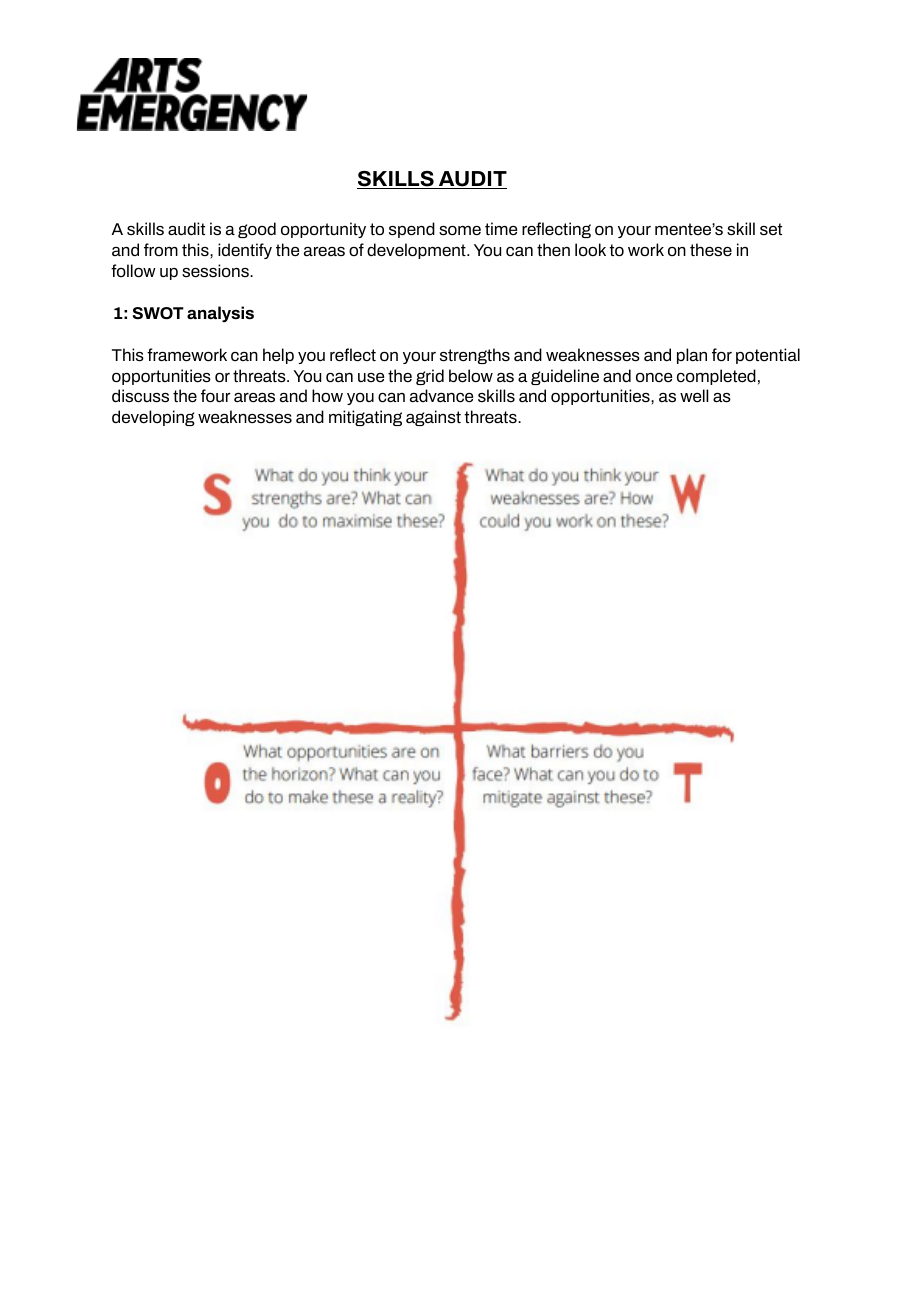 The image size is (924, 1307). Describe the element at coordinates (475, 356) in the screenshot. I see `strengths` at that location.
